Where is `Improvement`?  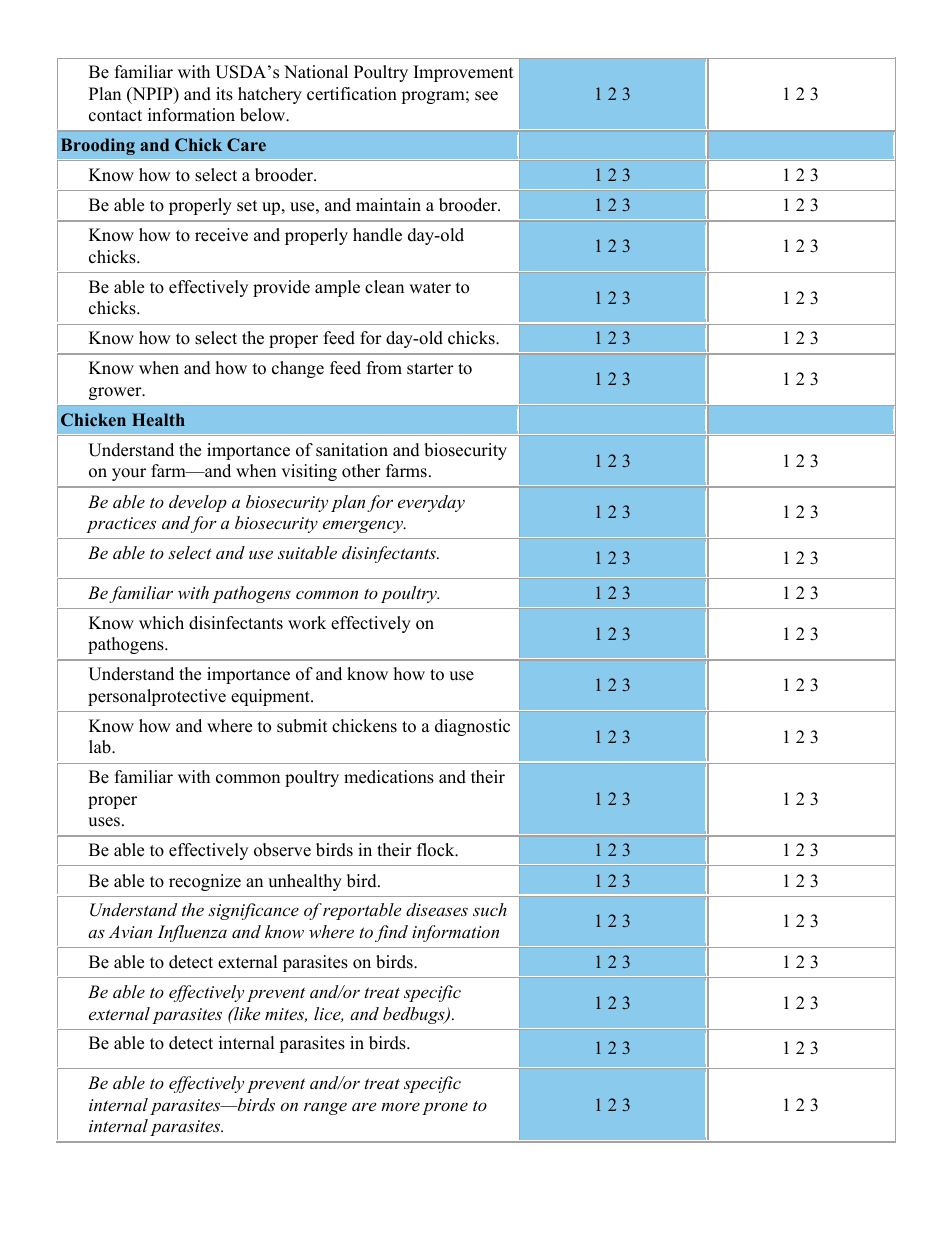
Improvement is located at coordinates (464, 73).
